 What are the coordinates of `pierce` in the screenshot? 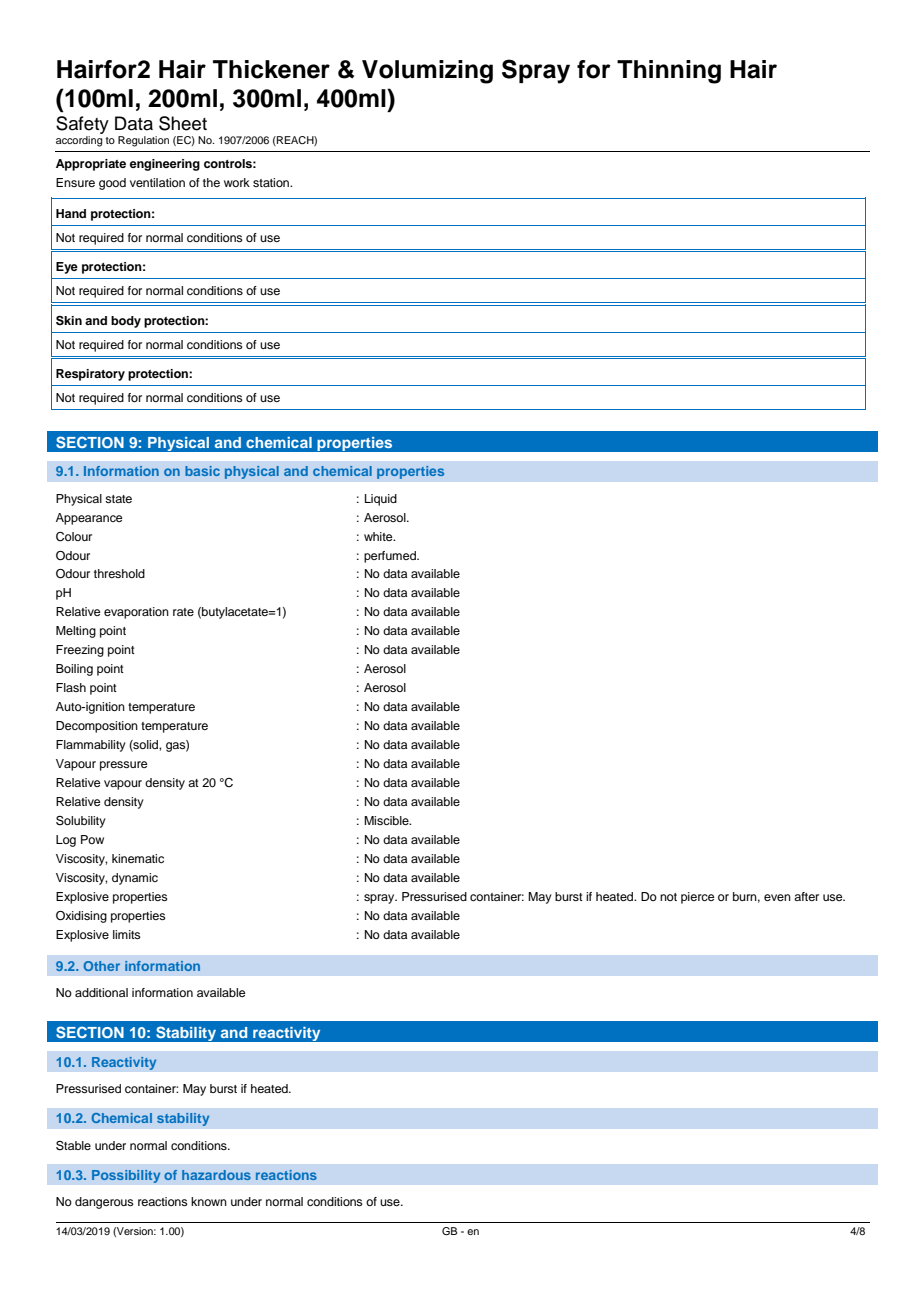 It's located at (697, 898).
